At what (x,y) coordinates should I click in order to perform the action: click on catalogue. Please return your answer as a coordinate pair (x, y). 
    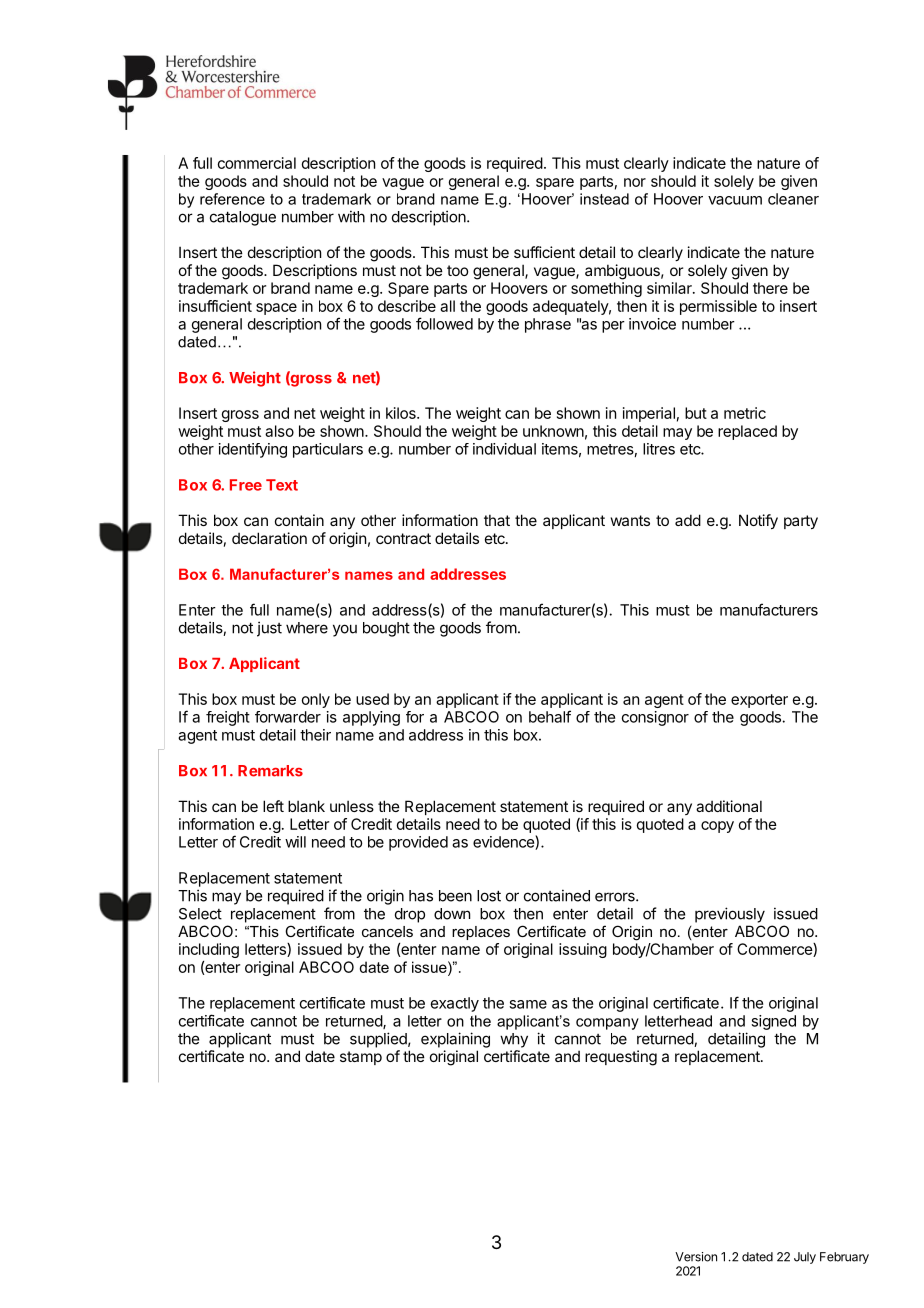
    Looking at the image, I should click on (243, 218).
